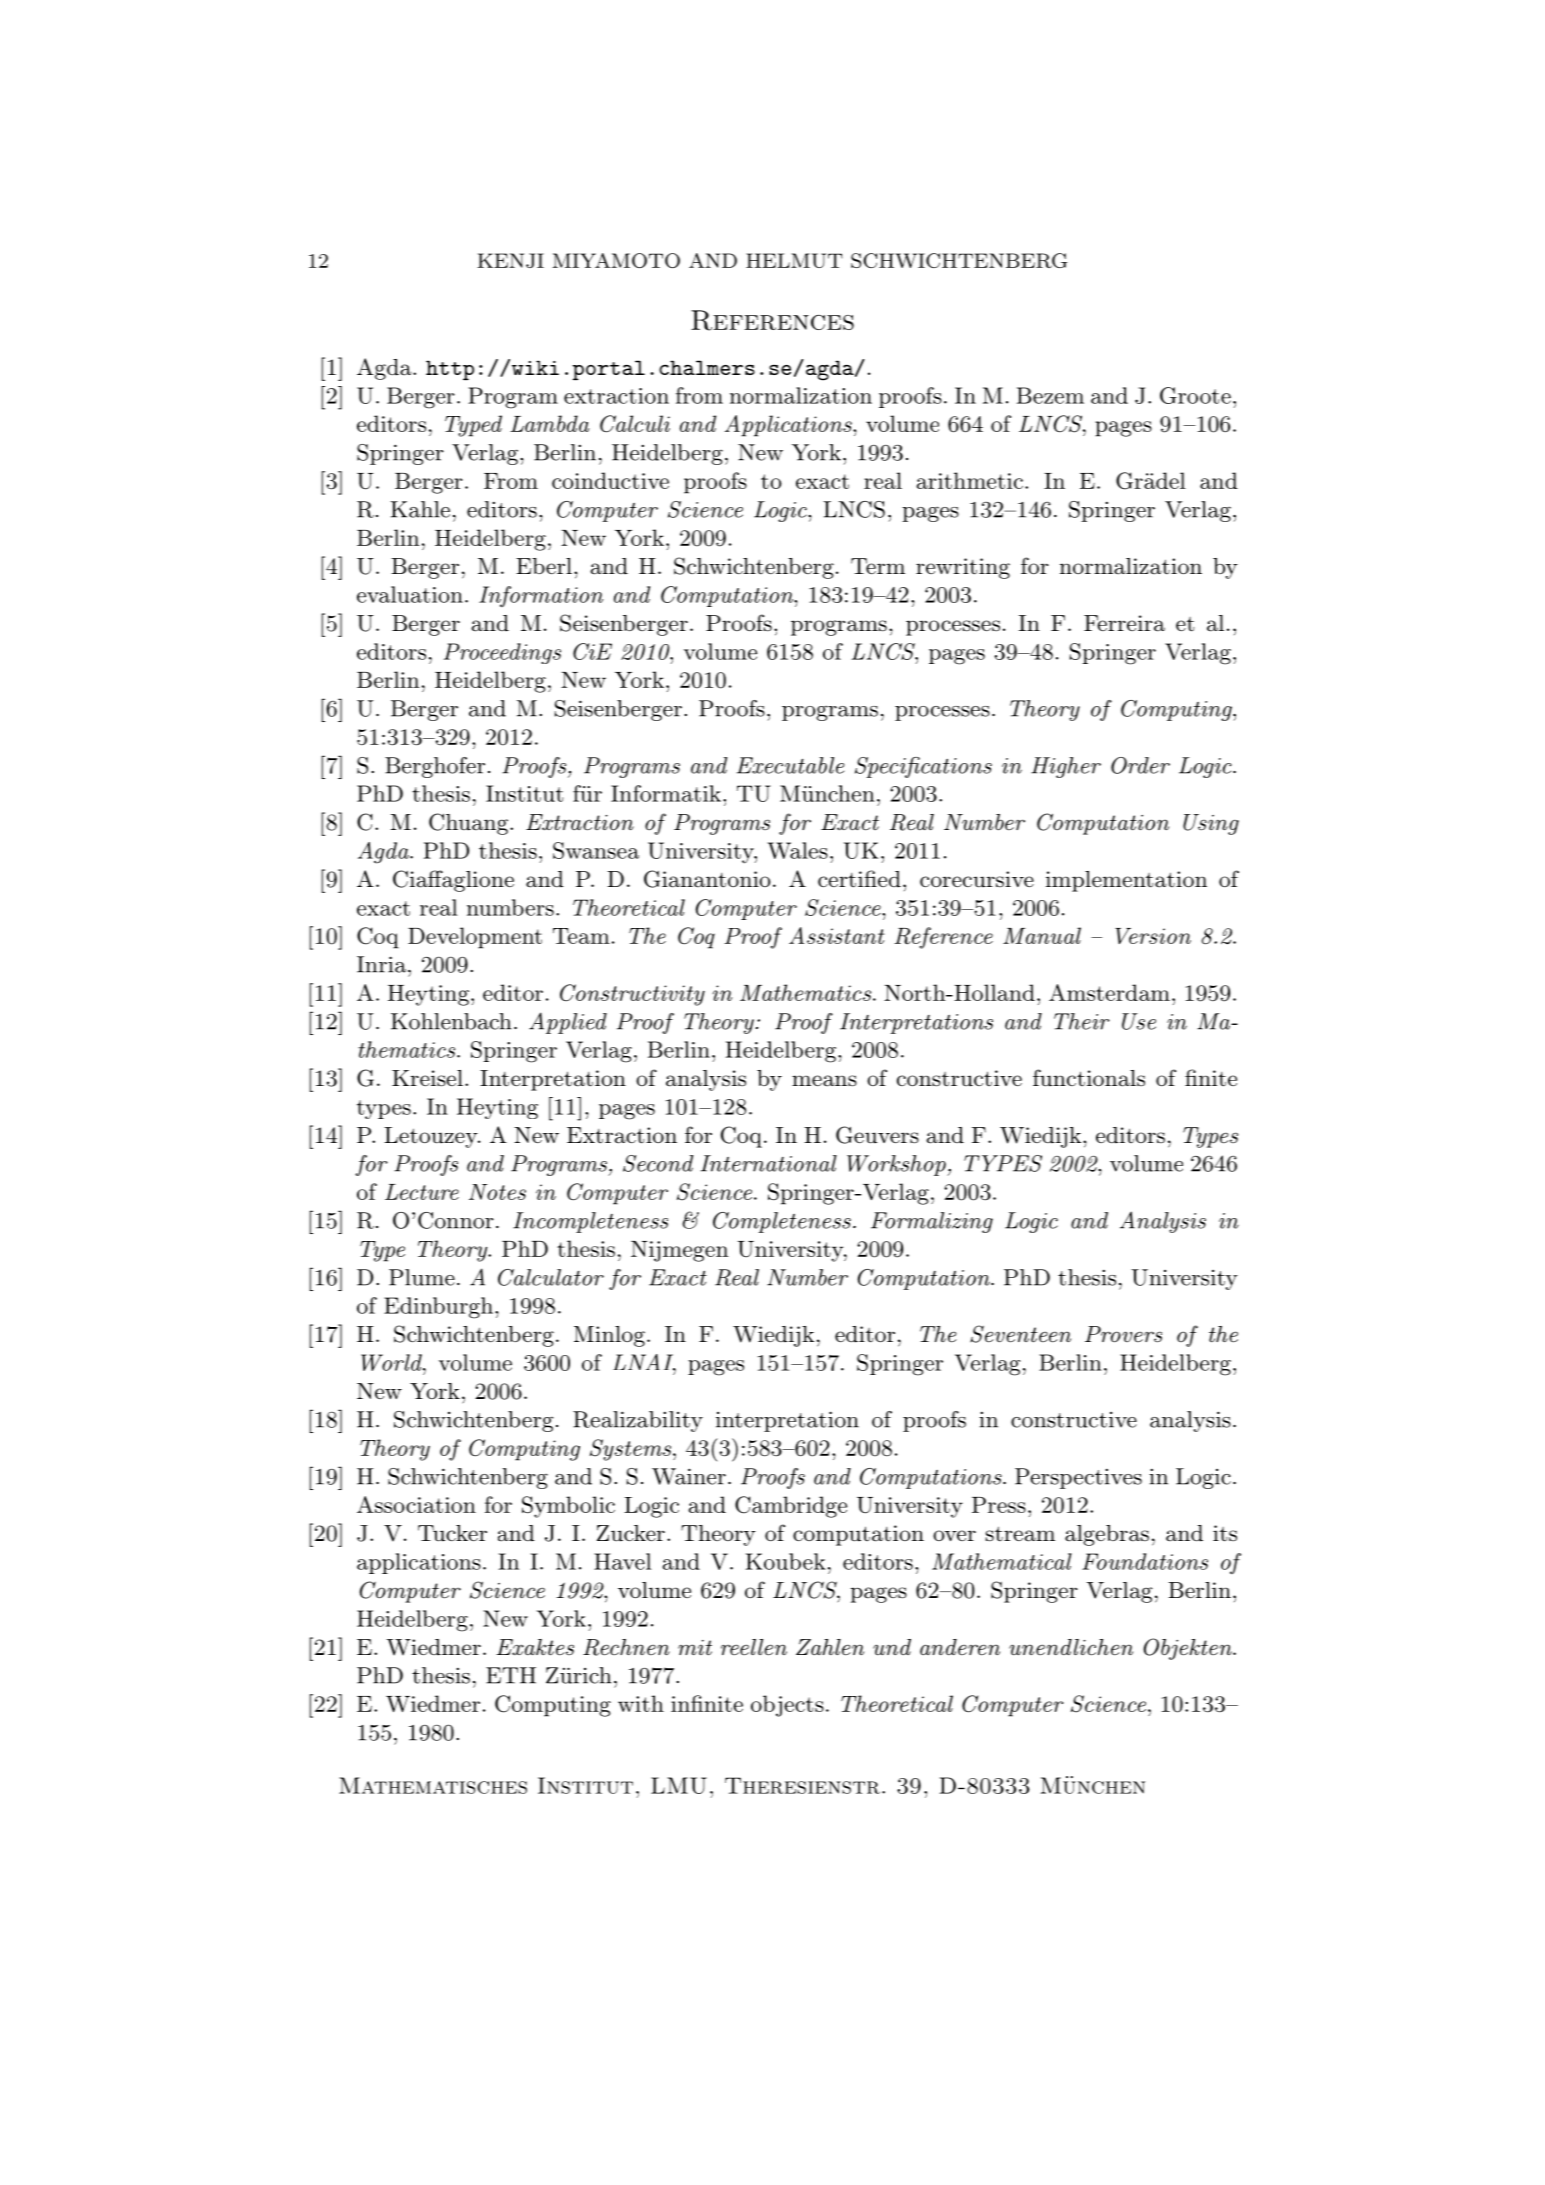  Describe the element at coordinates (787, 1706) in the screenshot. I see `objects` at that location.
